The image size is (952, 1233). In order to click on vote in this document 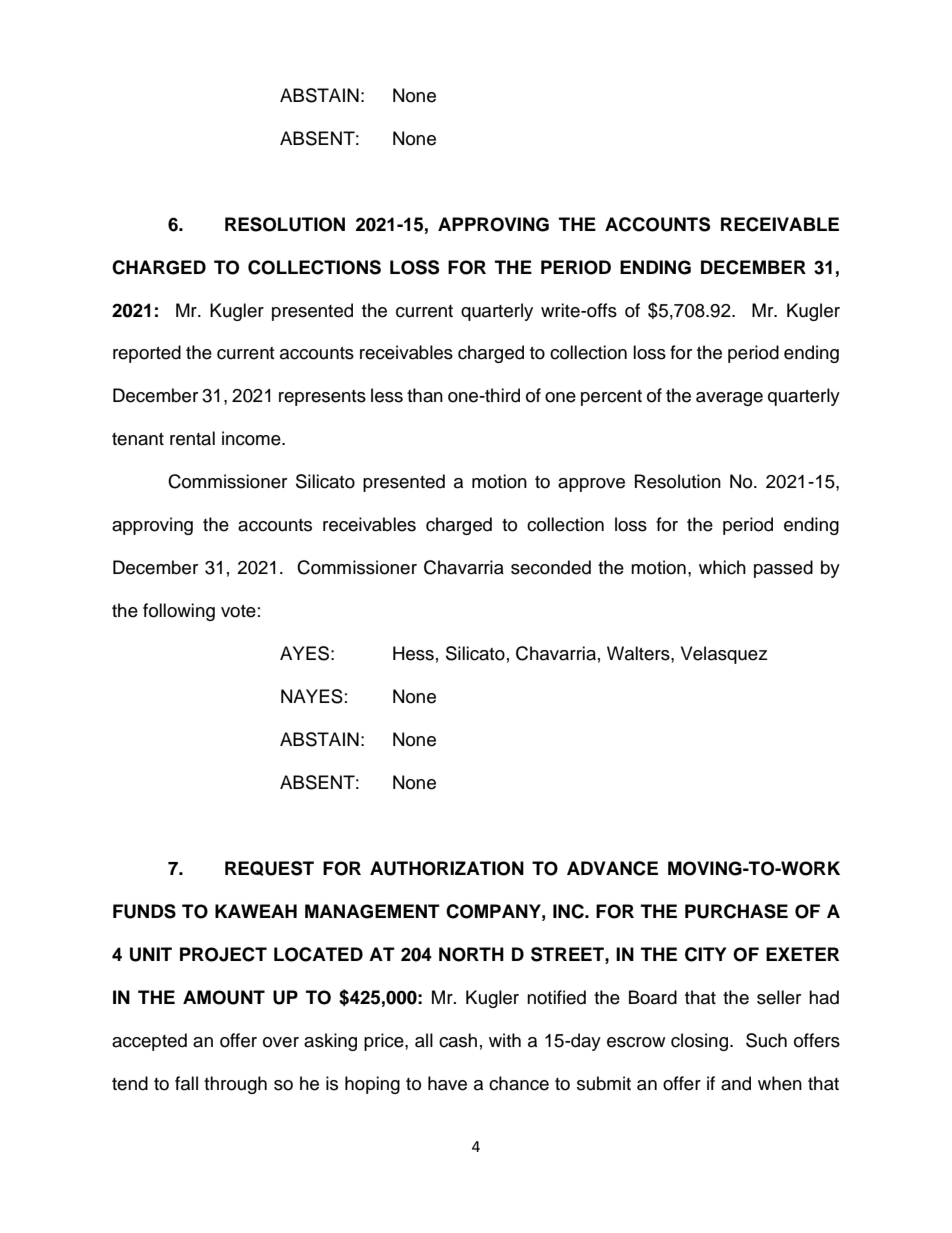, I will do `click(238, 611)`.
